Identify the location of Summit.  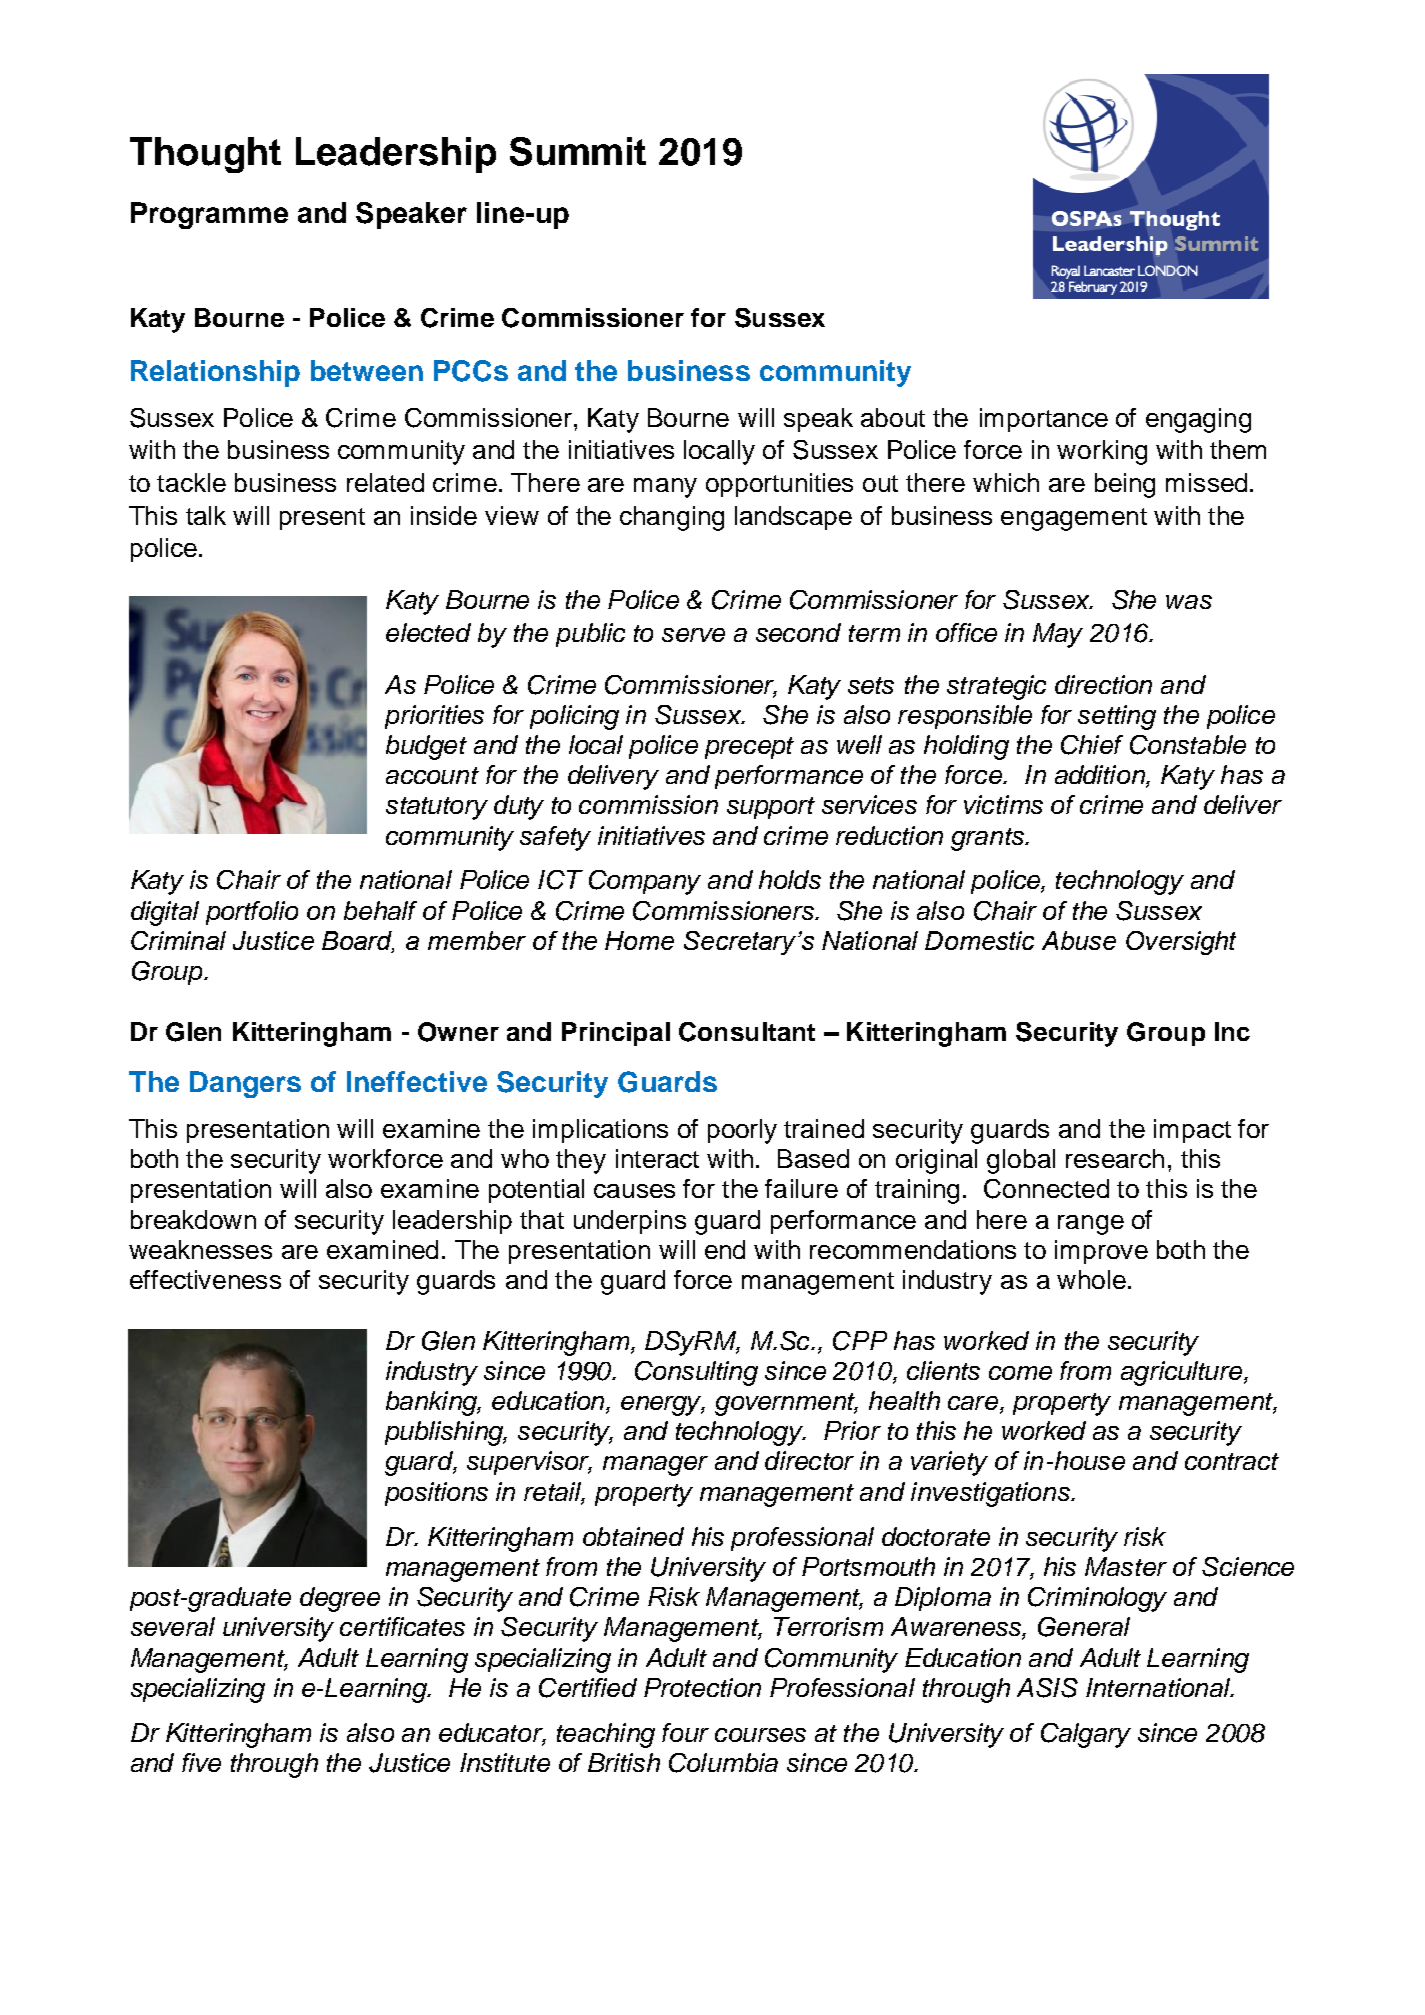
(578, 151).
